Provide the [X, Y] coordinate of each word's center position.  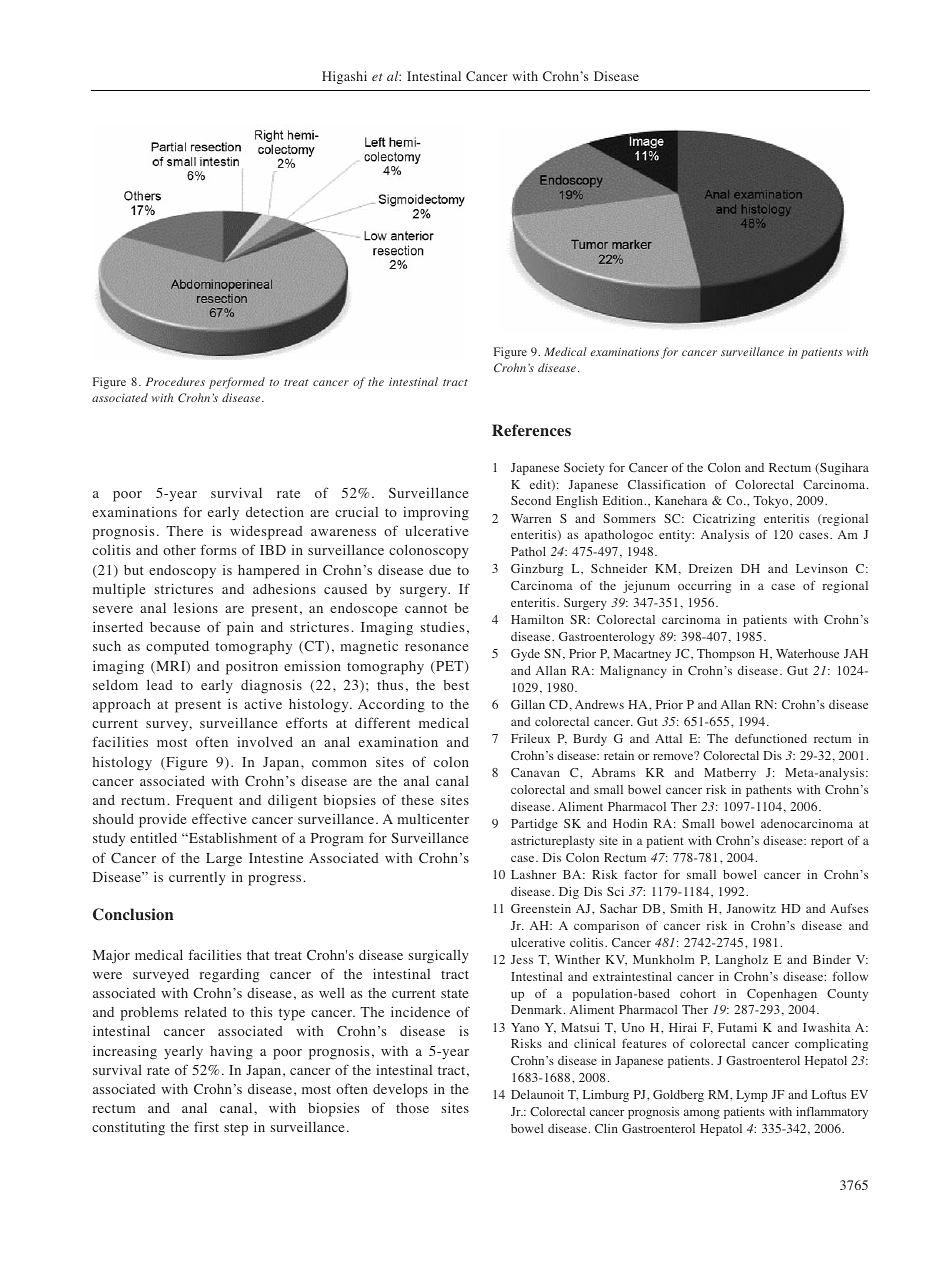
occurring [704, 587]
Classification [666, 484]
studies [442, 627]
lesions [196, 607]
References [531, 430]
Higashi [344, 77]
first [206, 1126]
